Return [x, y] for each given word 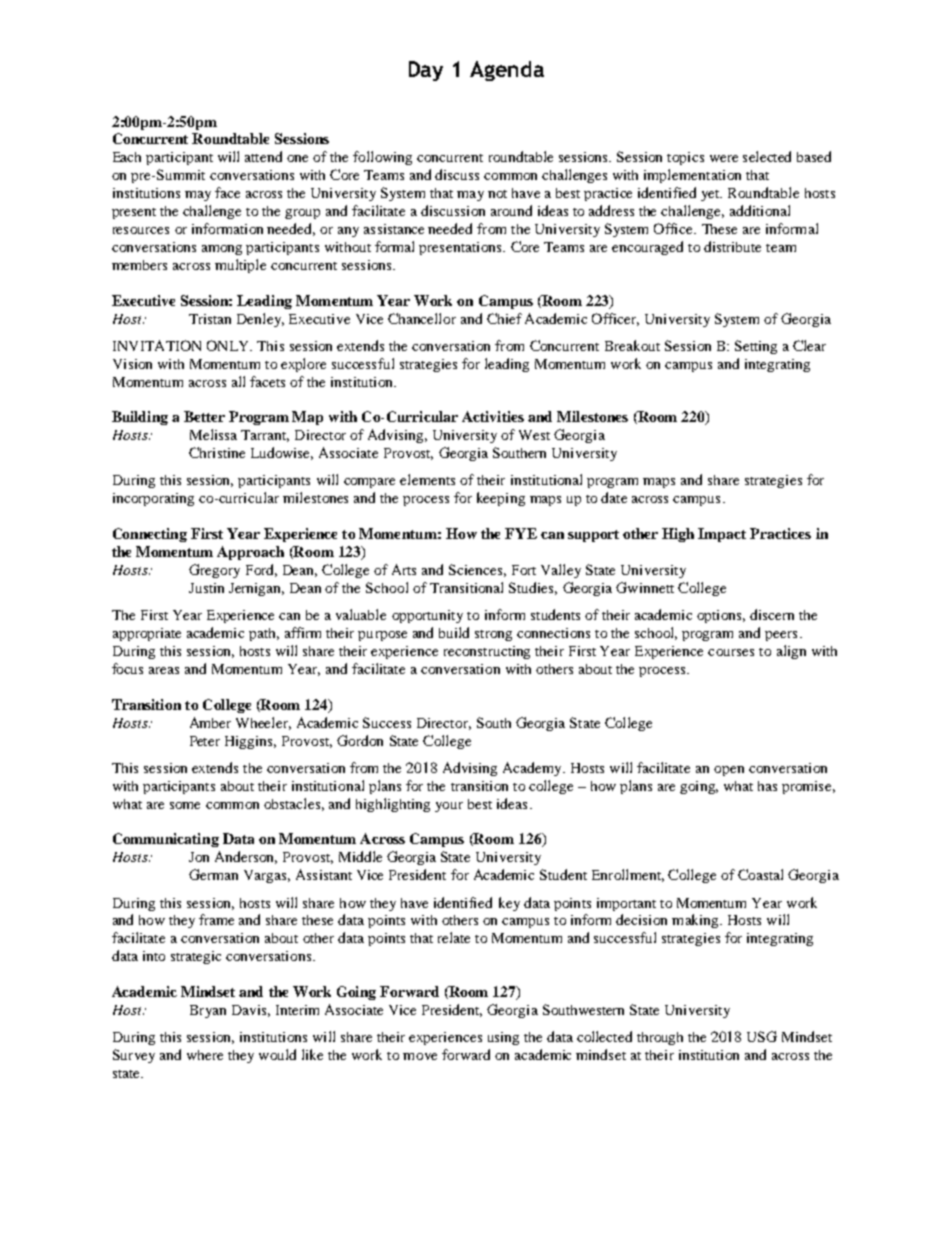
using [503, 1038]
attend [263, 156]
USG [762, 1036]
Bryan [208, 1011]
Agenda [507, 71]
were [724, 158]
